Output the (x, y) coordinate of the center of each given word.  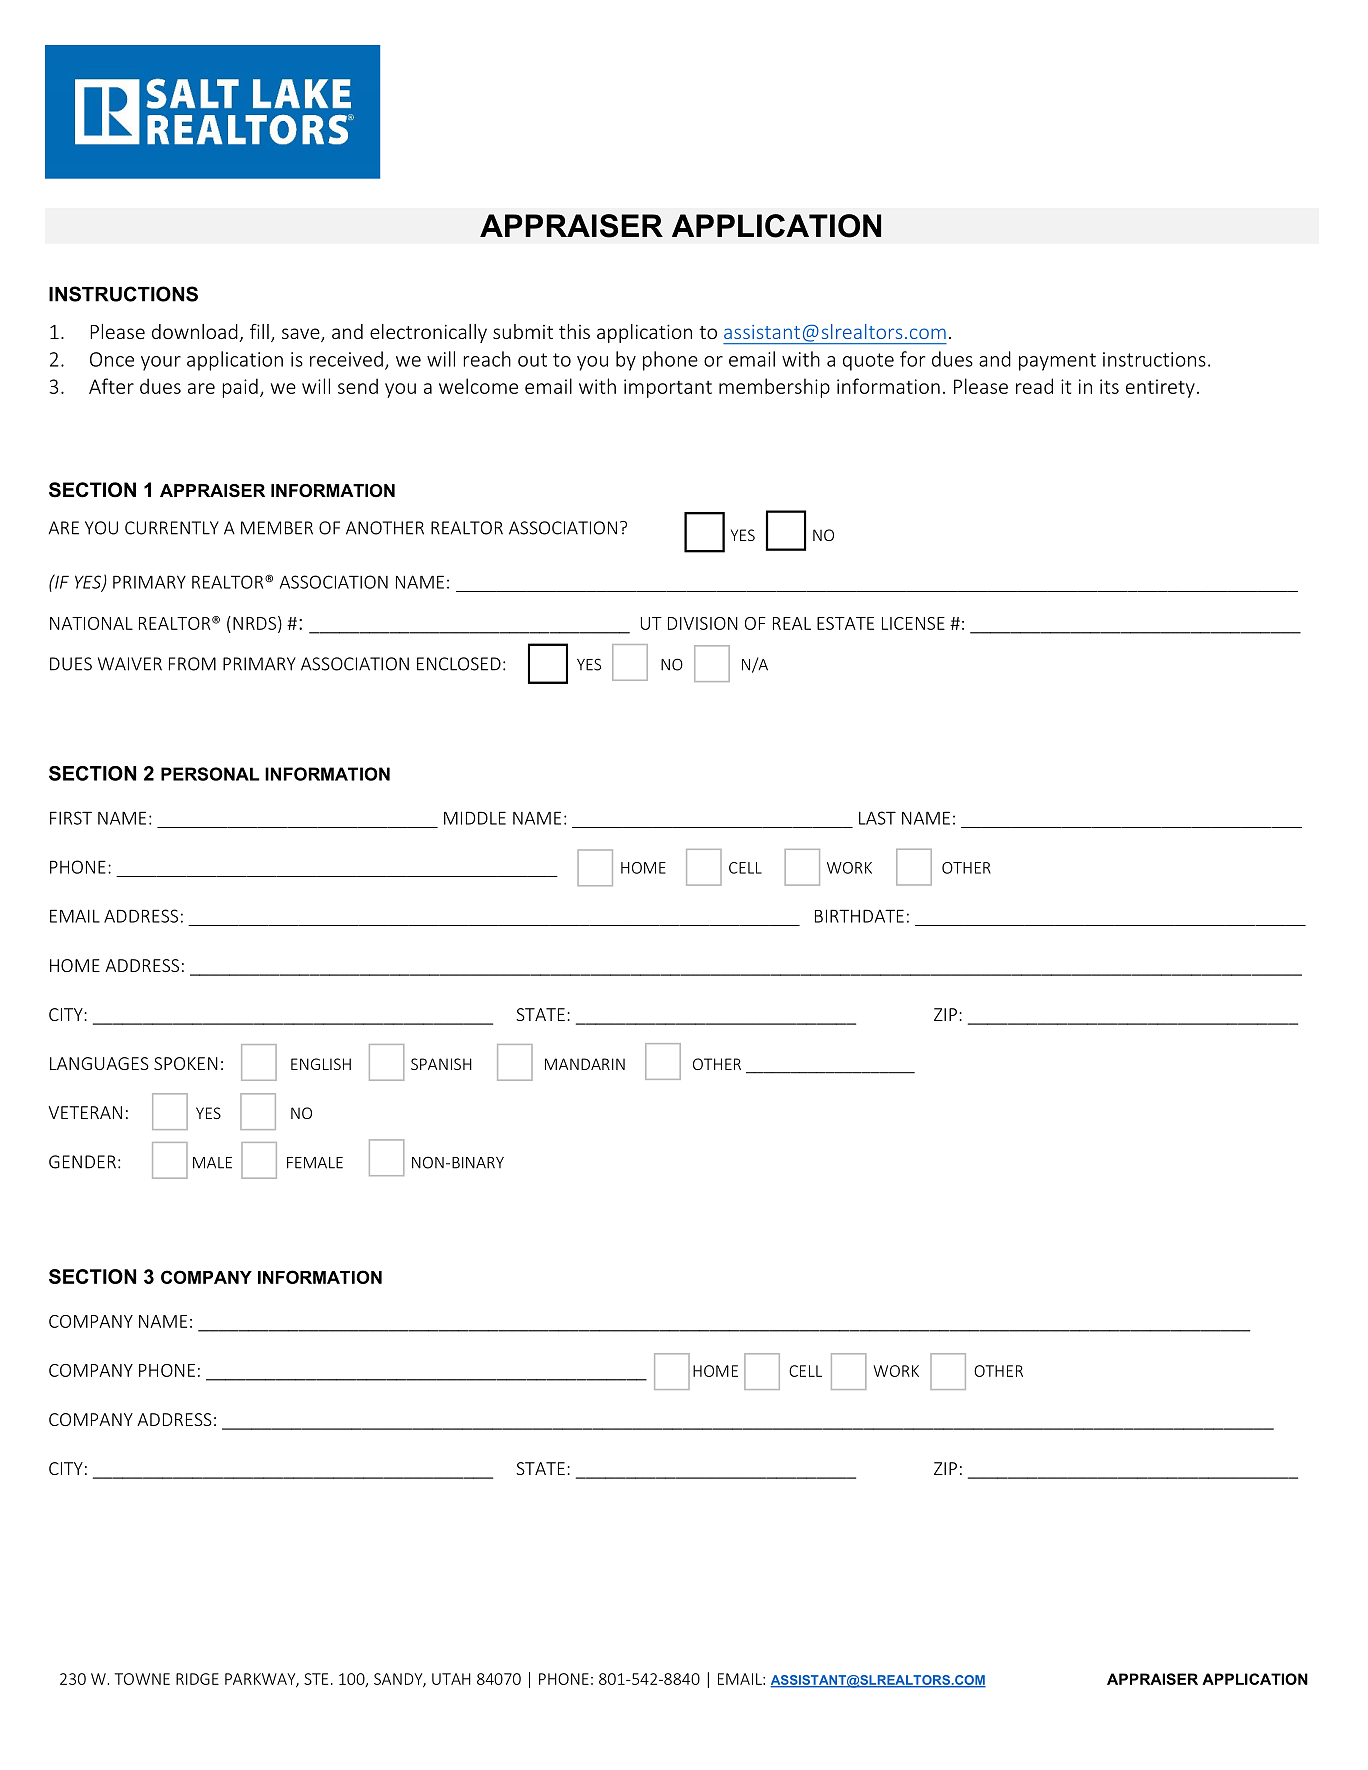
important (668, 388)
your (161, 363)
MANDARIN (585, 1064)
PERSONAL (210, 774)
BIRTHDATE (859, 916)
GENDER (82, 1162)
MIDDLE (475, 818)
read (1034, 386)
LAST (877, 818)
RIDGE (197, 1679)
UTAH (451, 1679)
